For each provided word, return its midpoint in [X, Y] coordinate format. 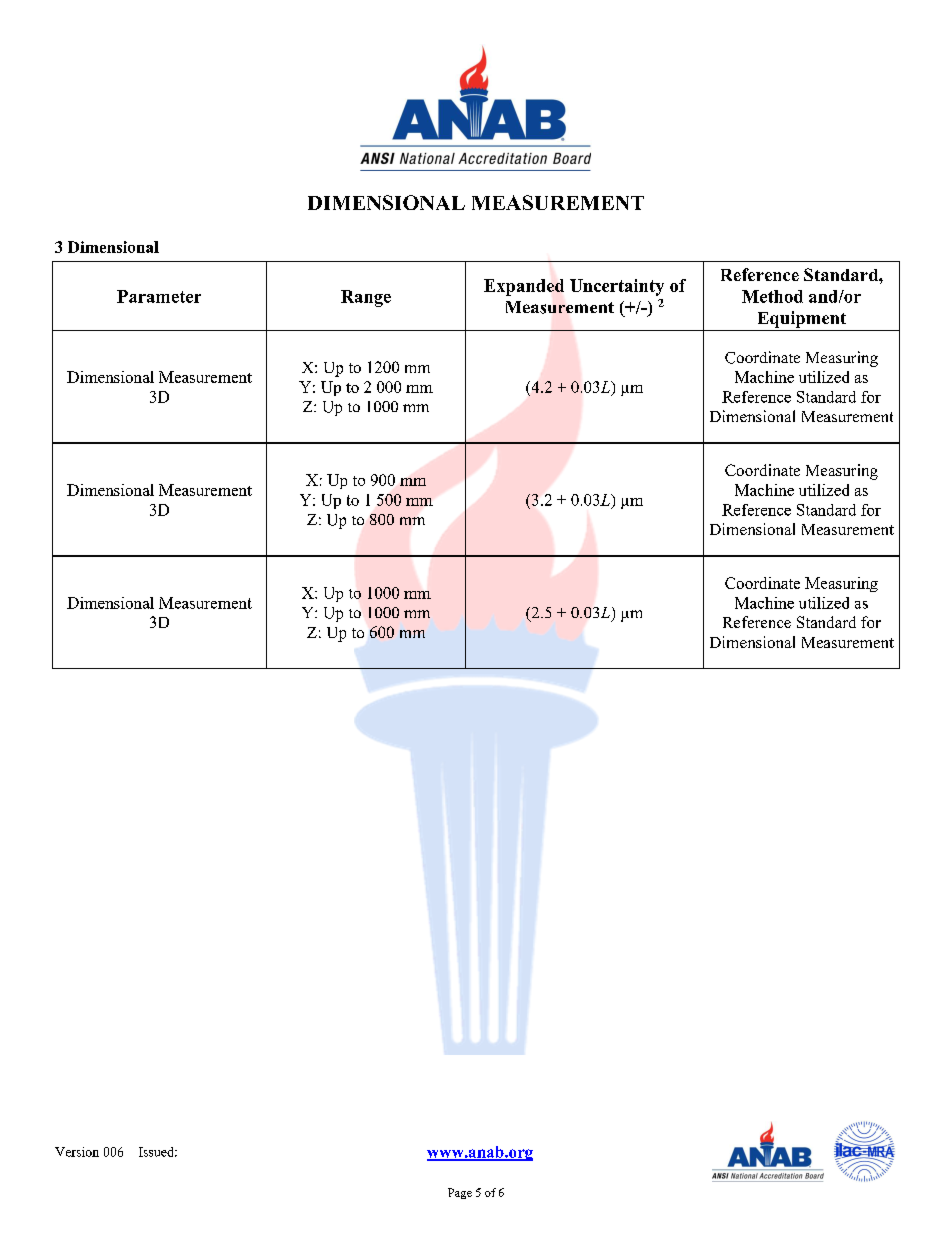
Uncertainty [617, 287]
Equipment [802, 319]
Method [772, 296]
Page [460, 1193]
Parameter [159, 296]
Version [77, 1152]
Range [366, 298]
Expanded [524, 287]
